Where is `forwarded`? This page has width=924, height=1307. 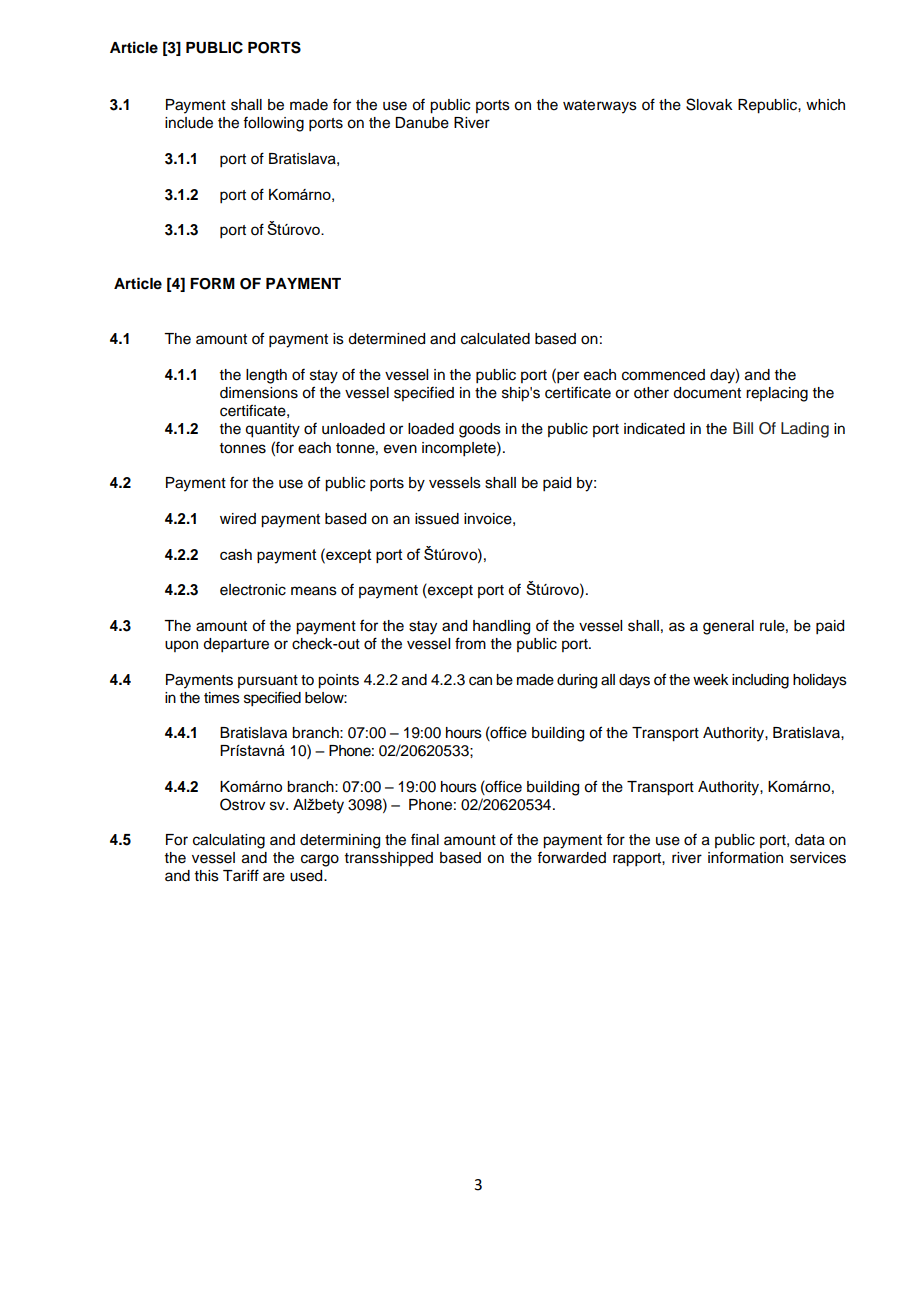 forwarded is located at coordinates (571, 858).
